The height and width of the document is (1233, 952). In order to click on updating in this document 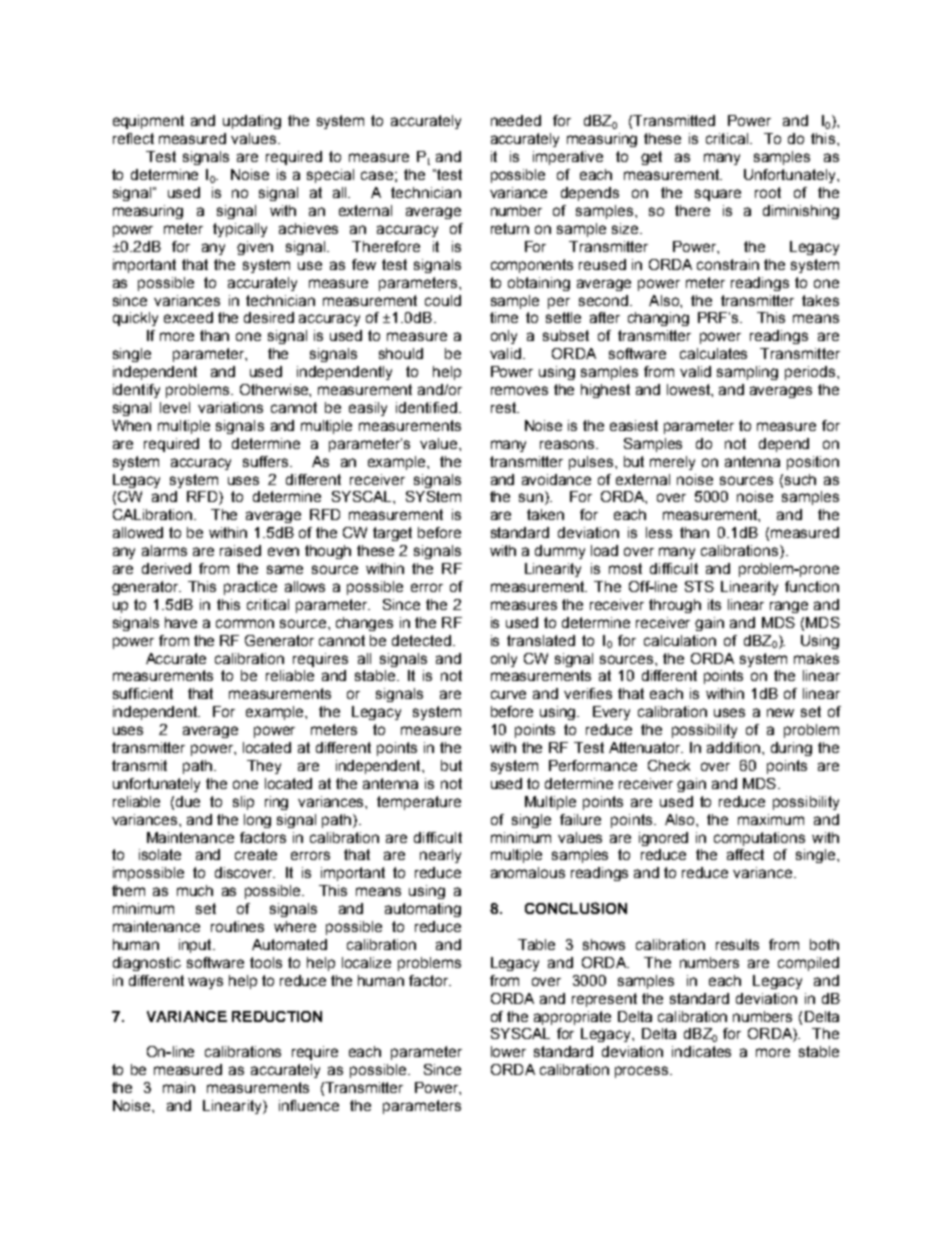, I will do `click(252, 122)`.
